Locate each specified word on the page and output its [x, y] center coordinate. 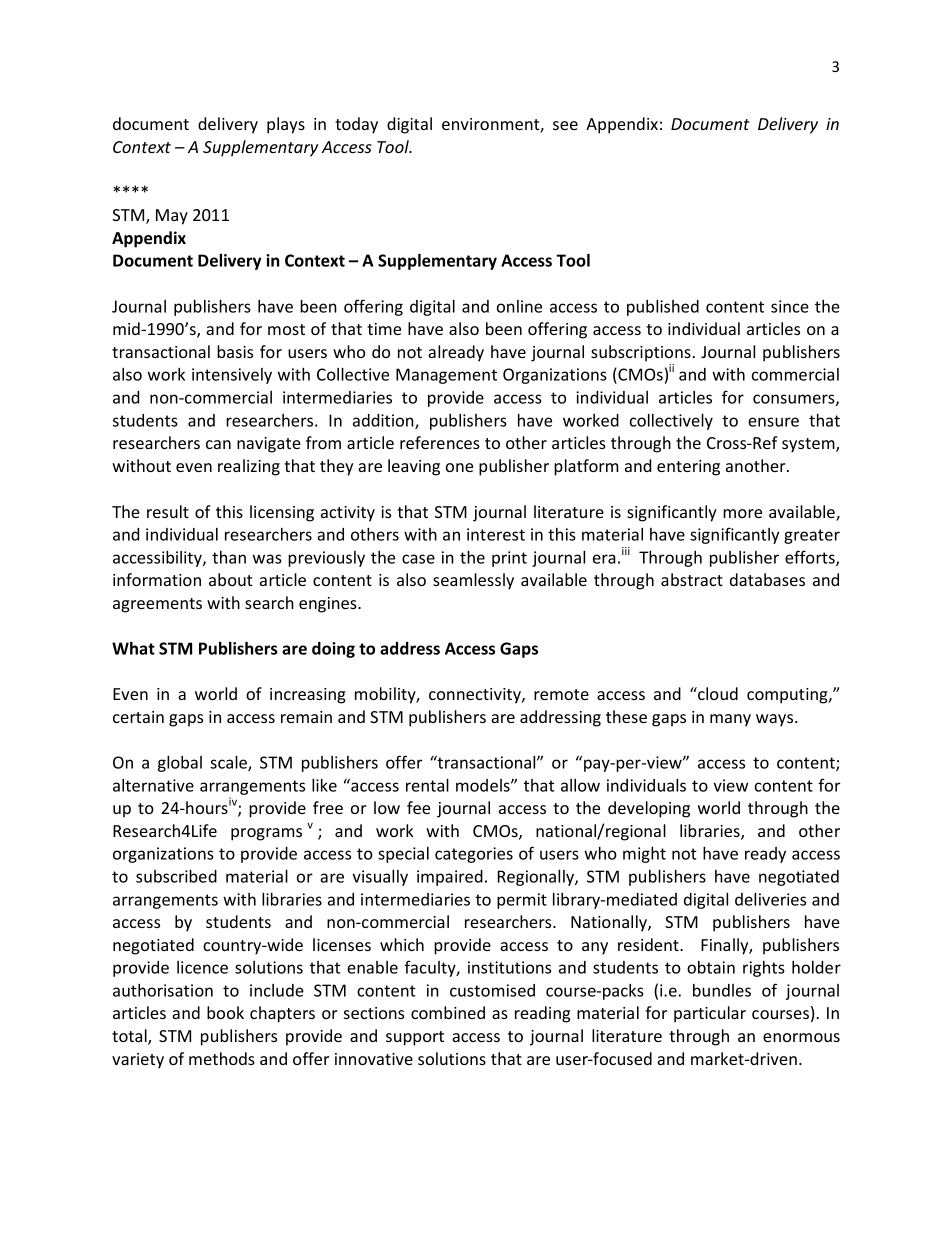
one [459, 467]
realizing [249, 467]
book [225, 1012]
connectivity [476, 696]
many [730, 720]
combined [448, 1012]
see [565, 125]
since [790, 306]
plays [286, 125]
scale [229, 763]
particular [710, 1014]
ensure [773, 422]
